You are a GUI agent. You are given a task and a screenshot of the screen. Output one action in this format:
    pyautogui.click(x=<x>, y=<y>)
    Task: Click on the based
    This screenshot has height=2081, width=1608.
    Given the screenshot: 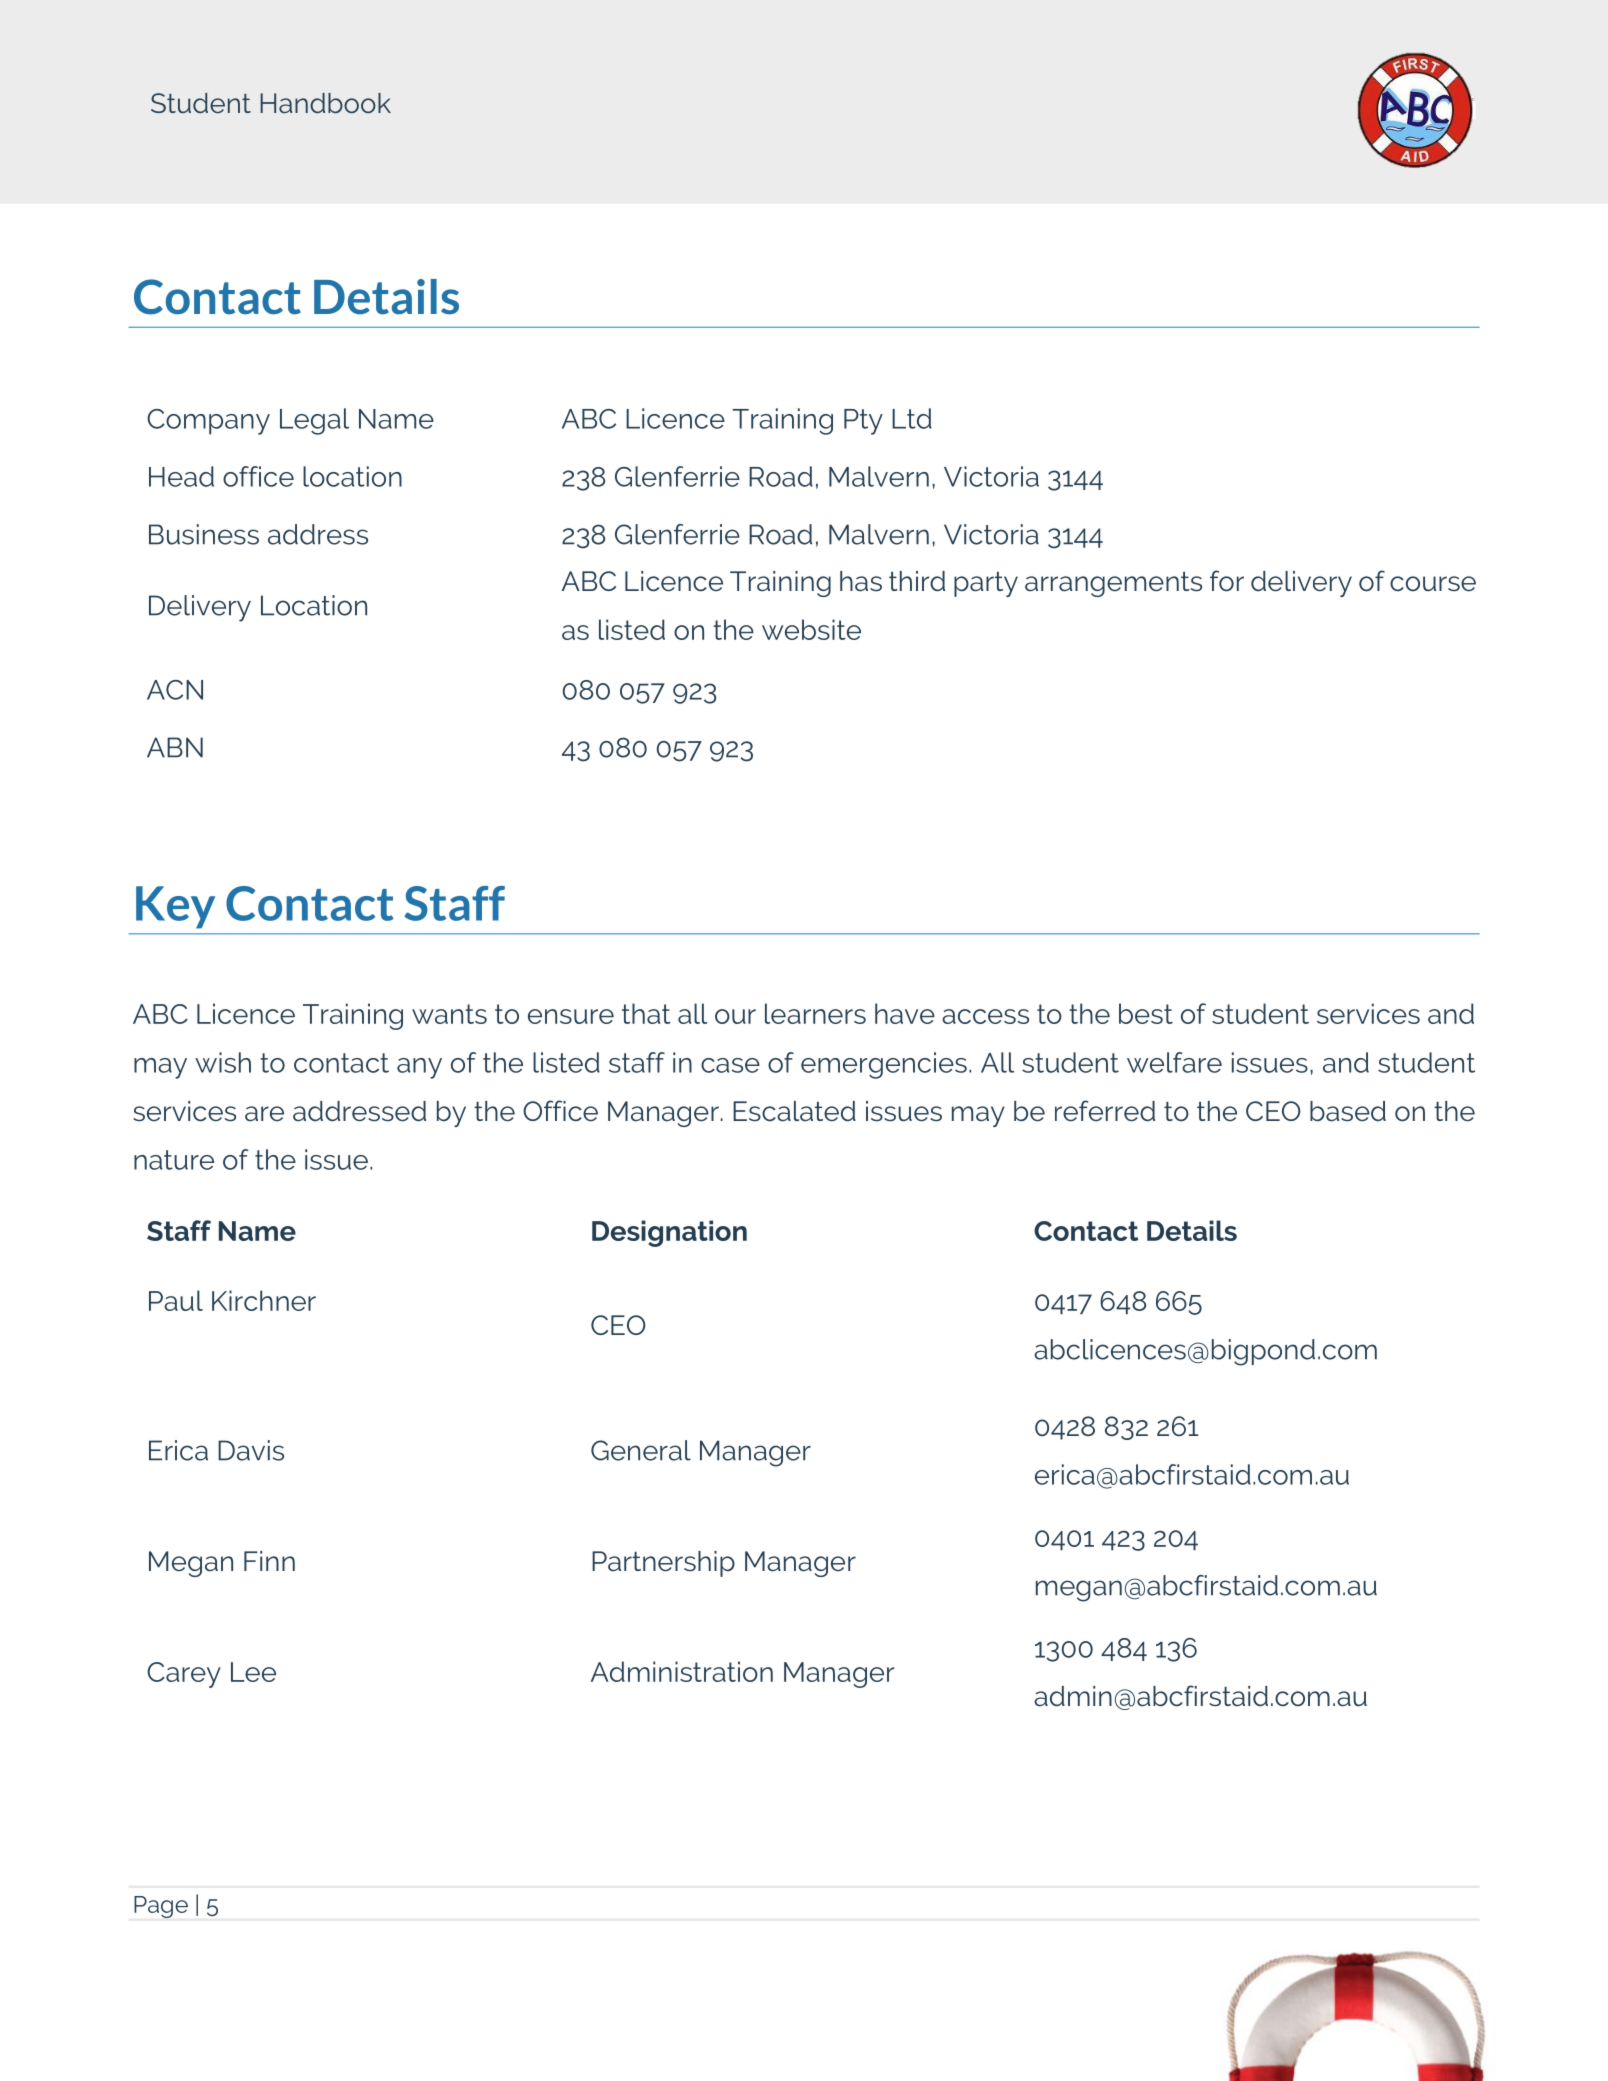 What is the action you would take?
    pyautogui.click(x=1348, y=1111)
